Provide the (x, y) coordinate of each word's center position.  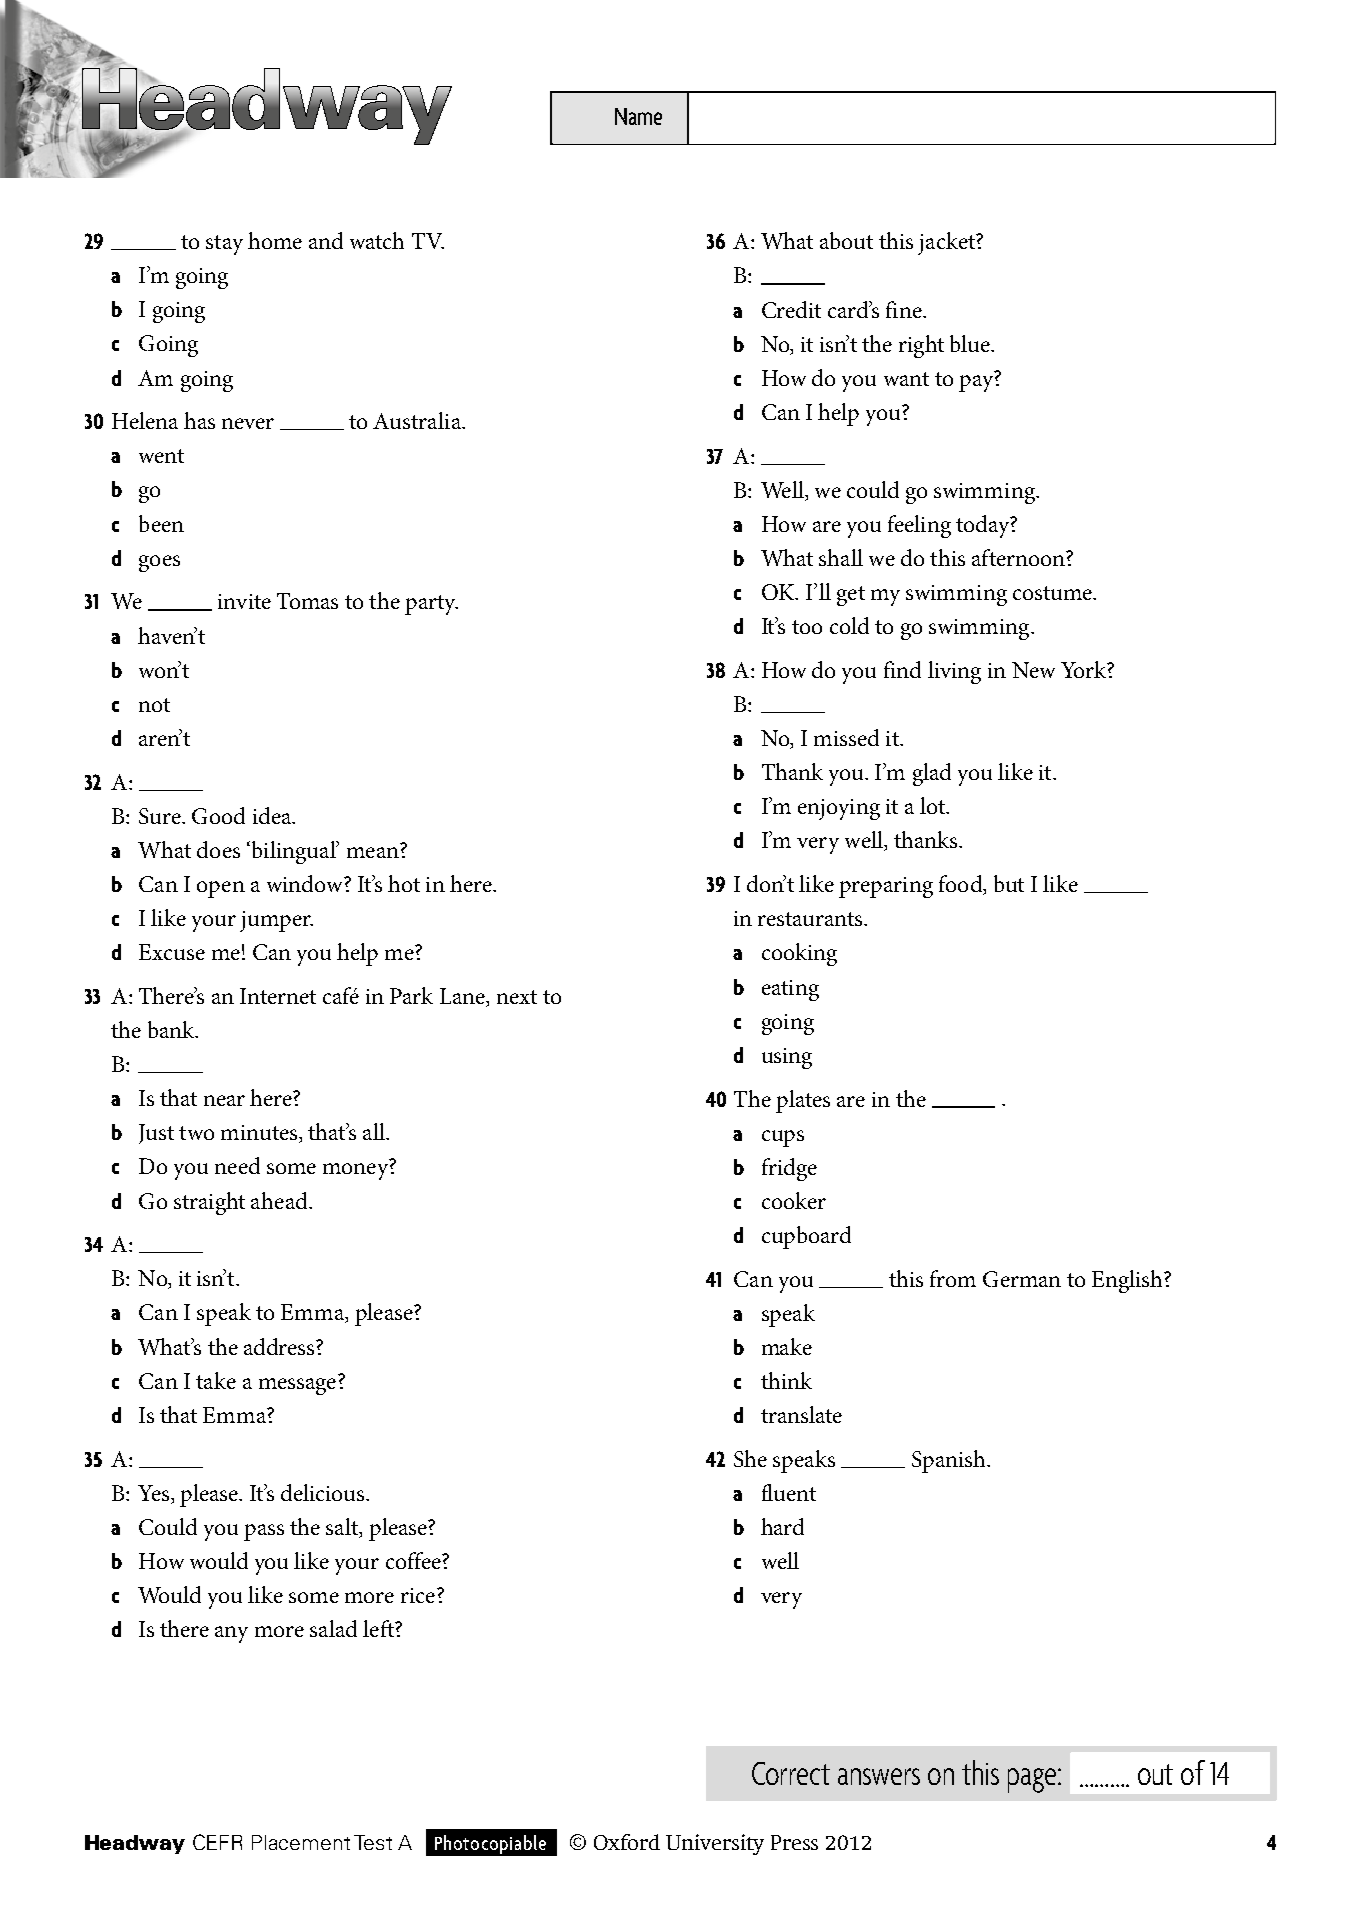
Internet (278, 996)
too (807, 627)
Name (638, 116)
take (216, 1380)
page (1033, 1780)
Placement (301, 1842)
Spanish (950, 1461)
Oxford (627, 1842)
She (750, 1458)
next (517, 997)
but (1009, 883)
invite (244, 601)
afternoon (1019, 557)
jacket (947, 243)
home (275, 240)
